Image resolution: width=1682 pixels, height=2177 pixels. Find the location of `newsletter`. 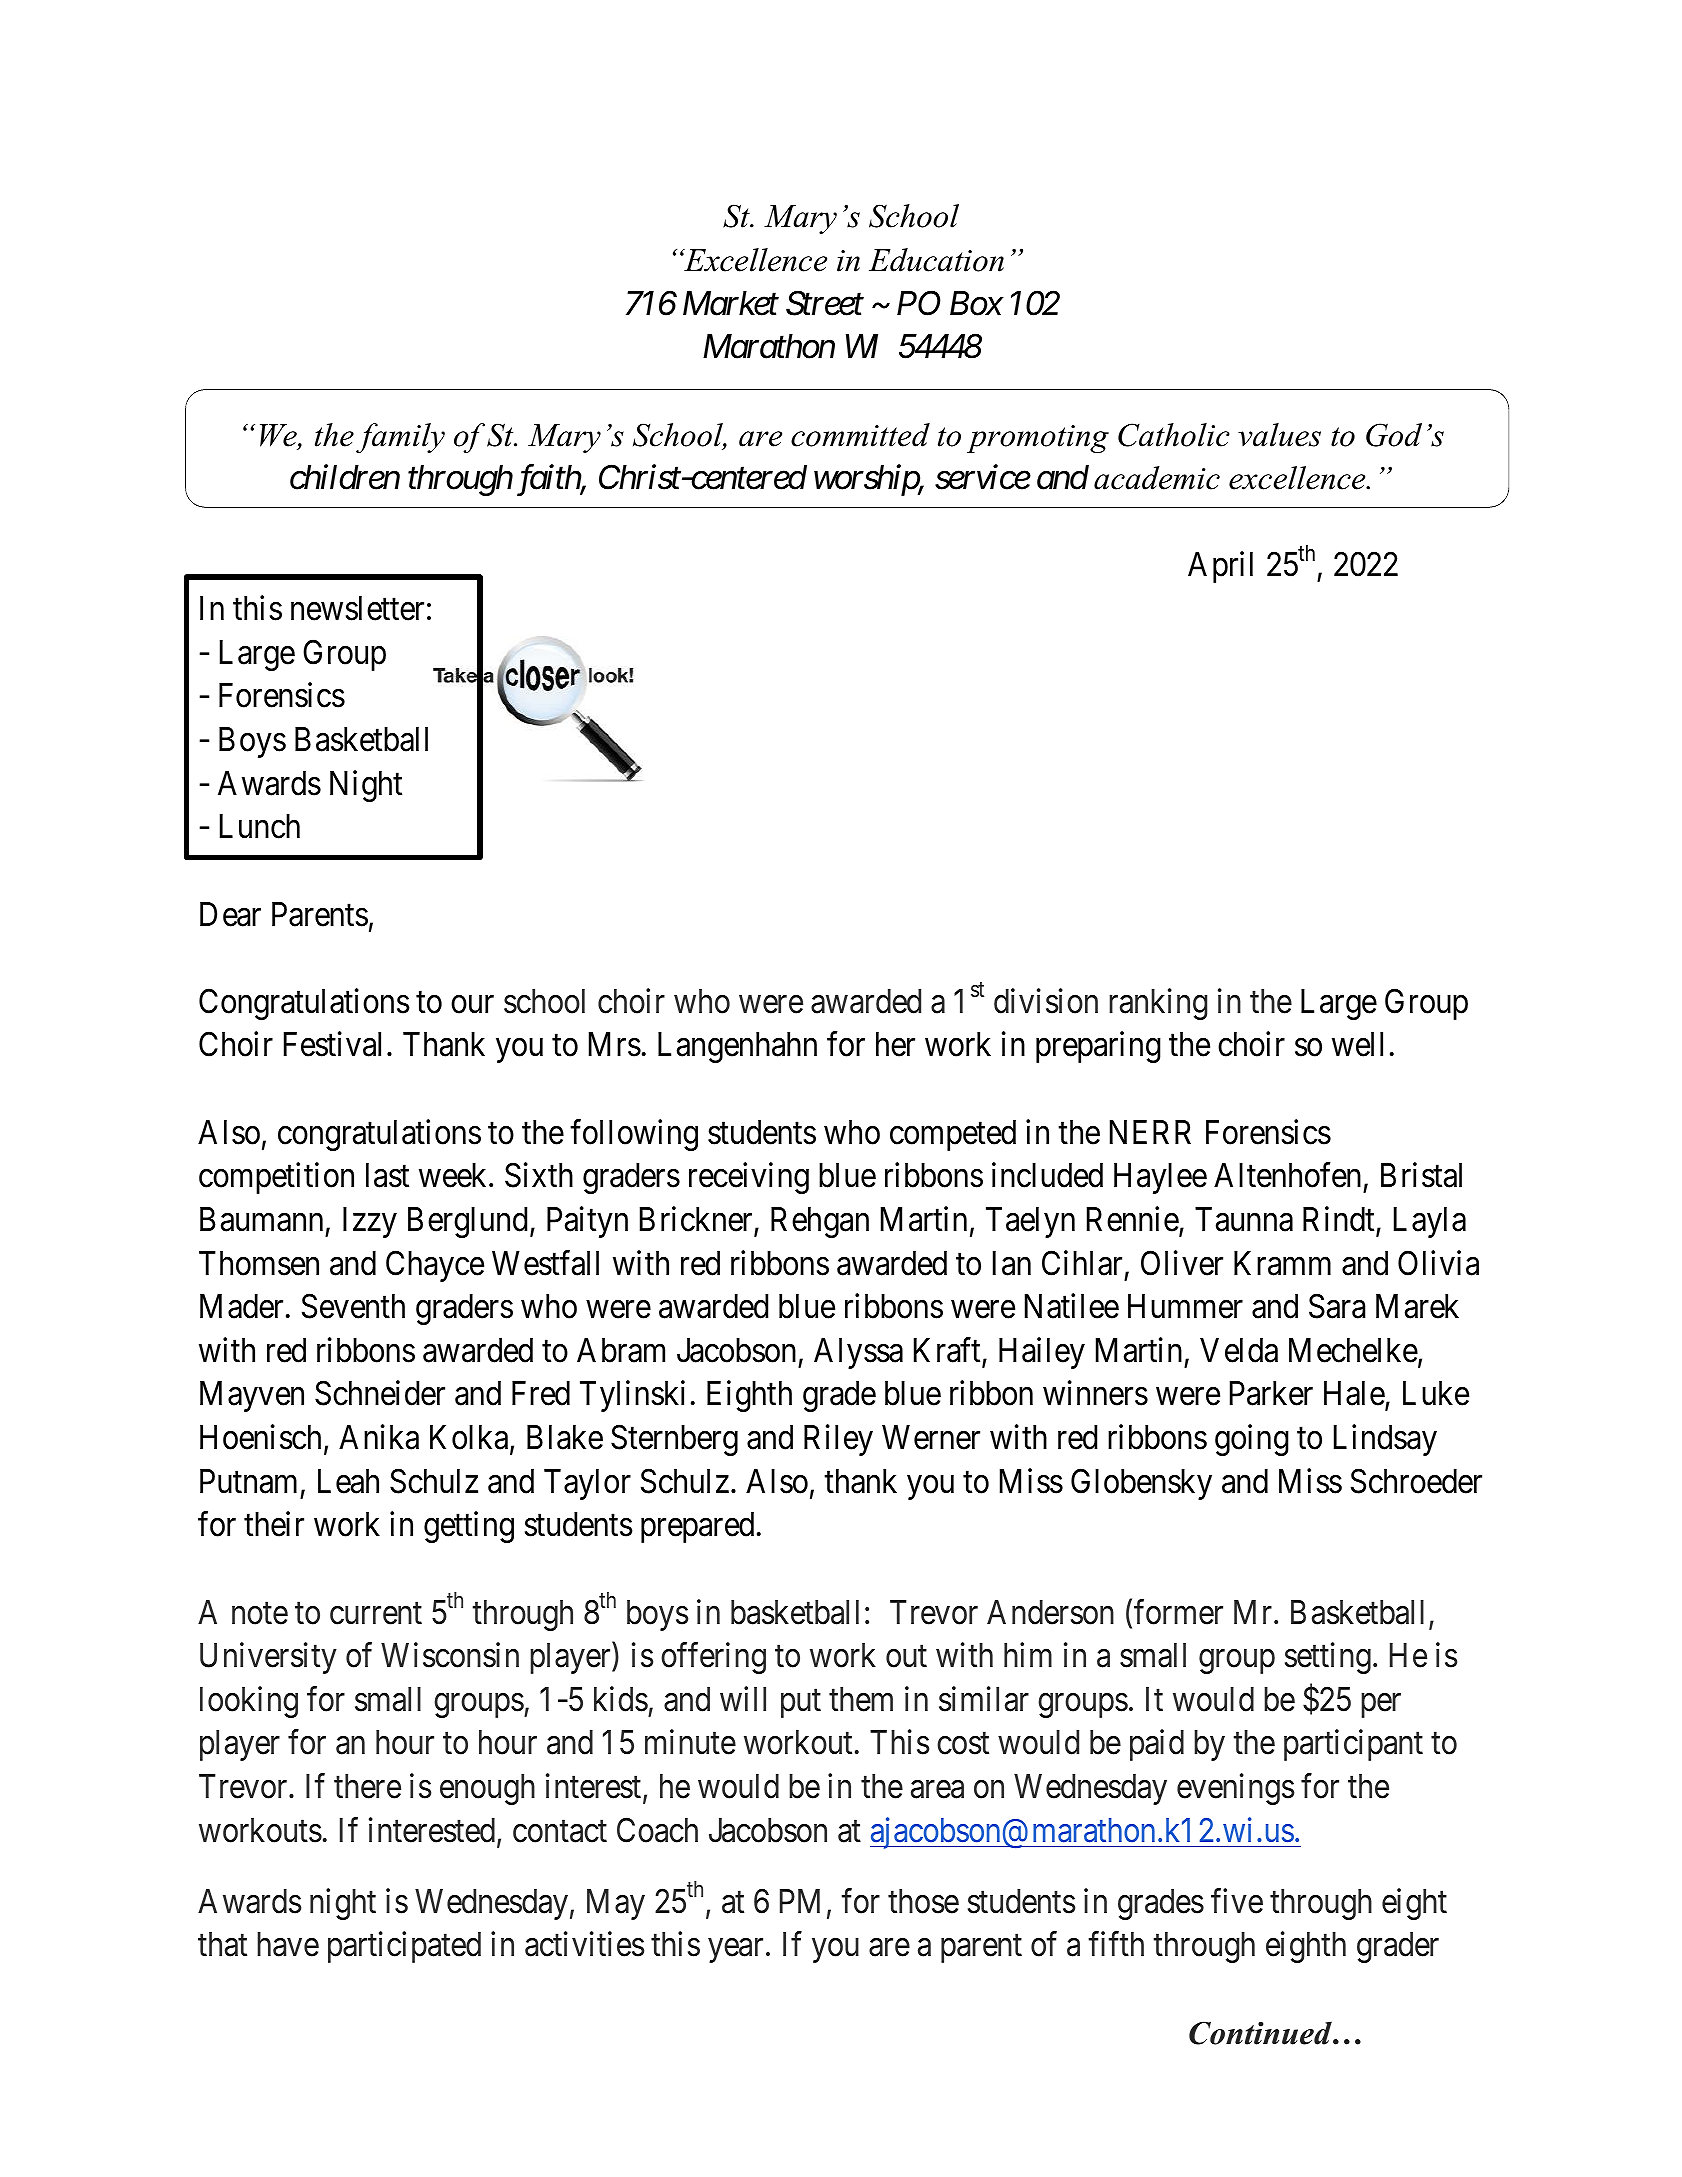

newsletter is located at coordinates (357, 608).
